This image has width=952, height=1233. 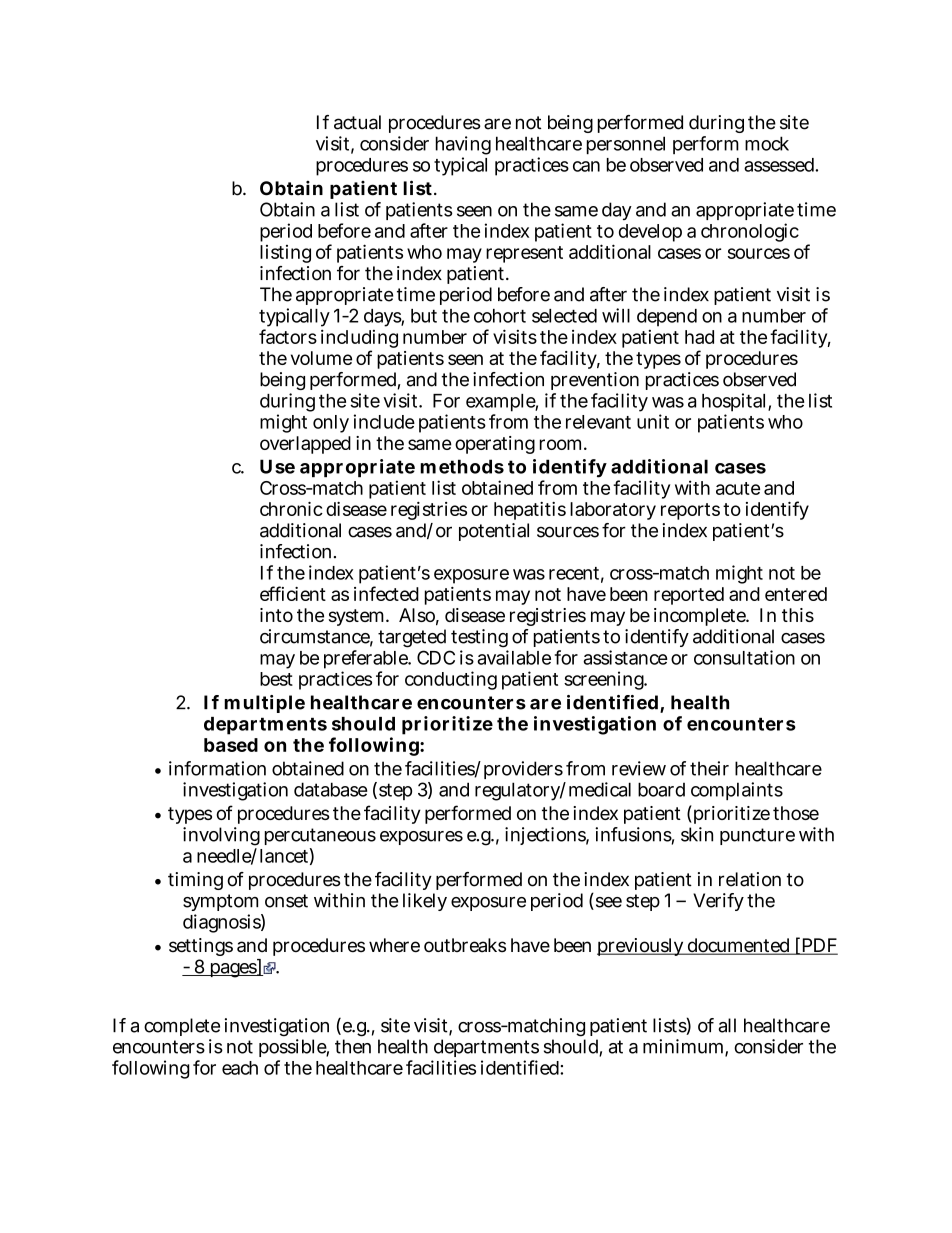 What do you see at coordinates (288, 336) in the image?
I see `factors` at bounding box center [288, 336].
